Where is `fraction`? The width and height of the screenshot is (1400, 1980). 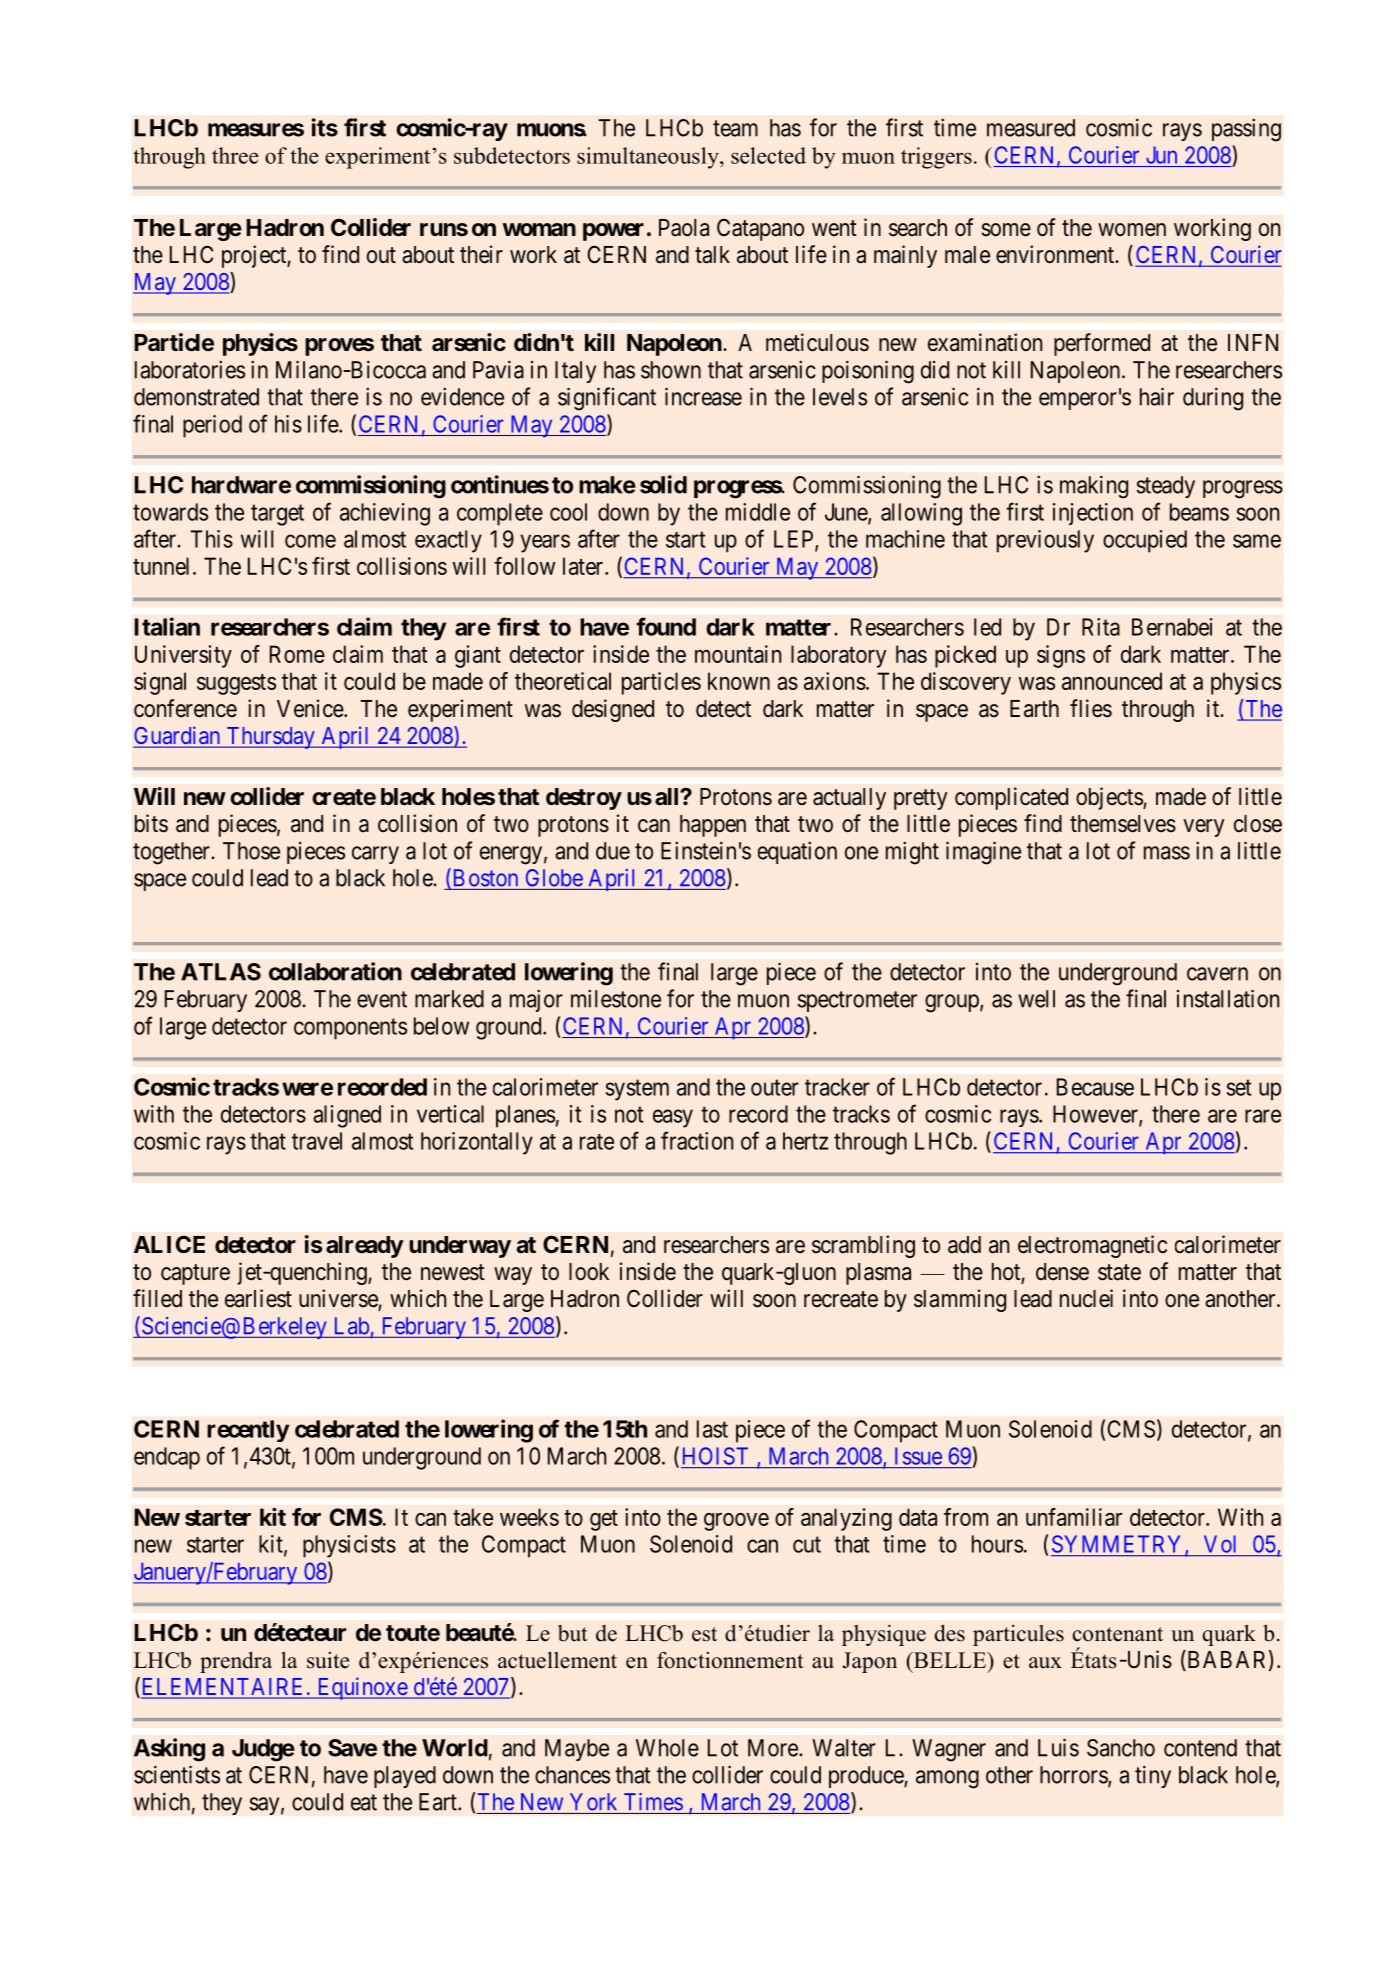 fraction is located at coordinates (697, 1140).
